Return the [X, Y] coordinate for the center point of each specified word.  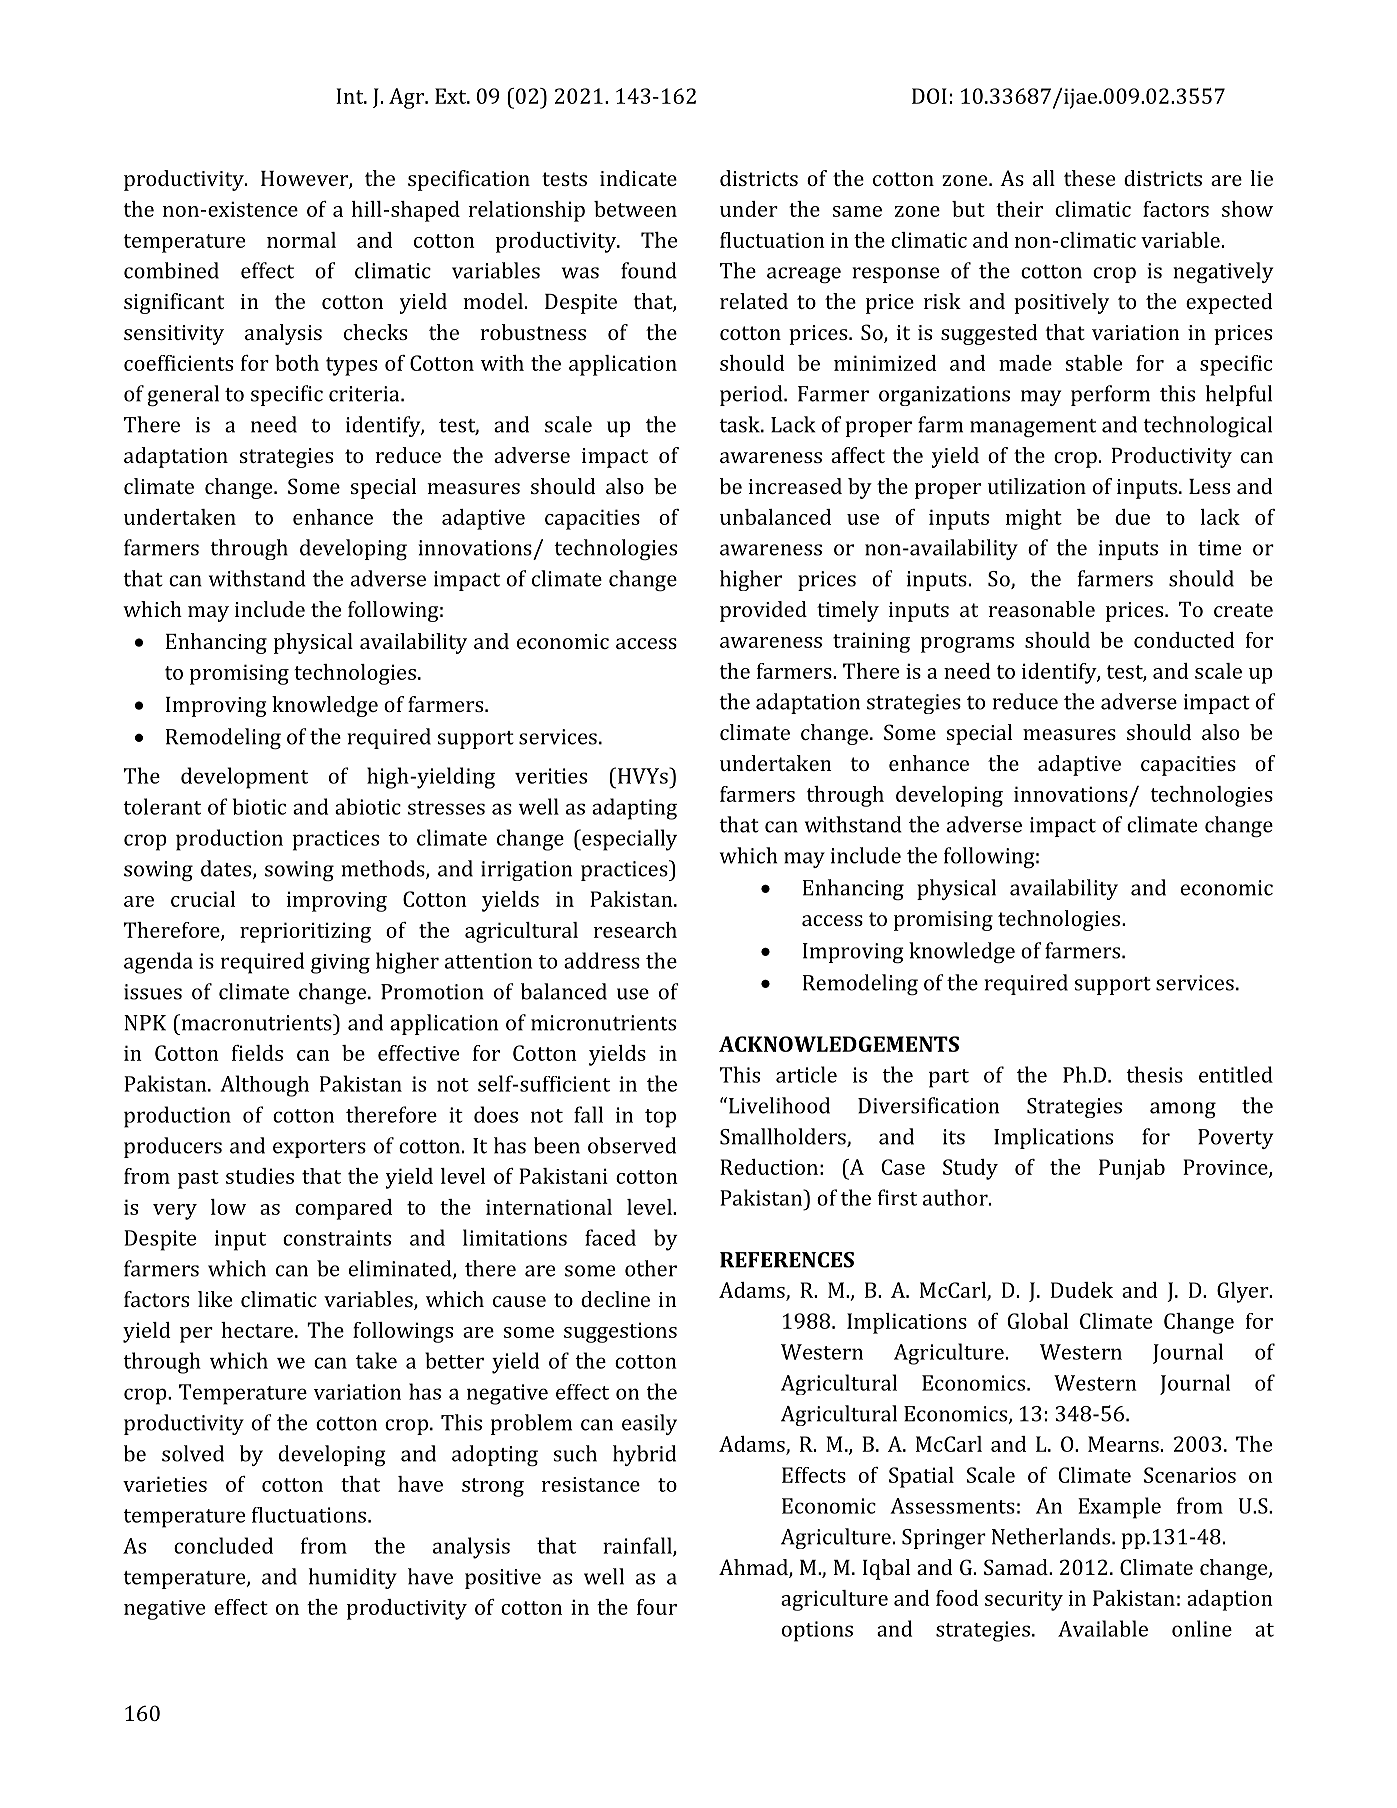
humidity [353, 1578]
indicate [638, 178]
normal [301, 240]
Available [1103, 1628]
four [657, 1607]
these [1089, 178]
